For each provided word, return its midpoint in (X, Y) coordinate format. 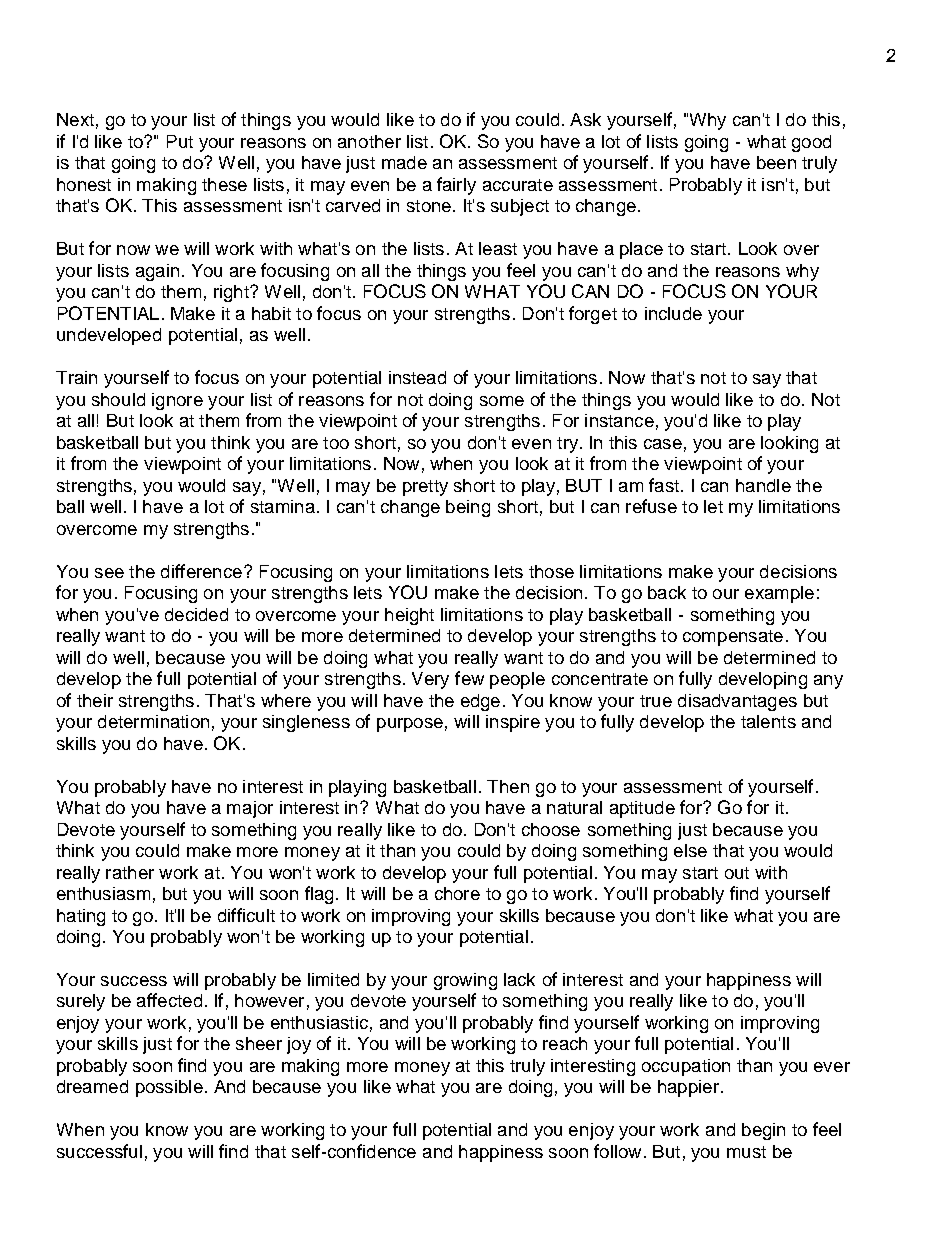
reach (565, 1043)
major (250, 809)
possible (169, 1088)
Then (508, 786)
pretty (425, 488)
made (404, 162)
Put (180, 141)
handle (763, 485)
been (776, 162)
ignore (177, 401)
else (690, 850)
